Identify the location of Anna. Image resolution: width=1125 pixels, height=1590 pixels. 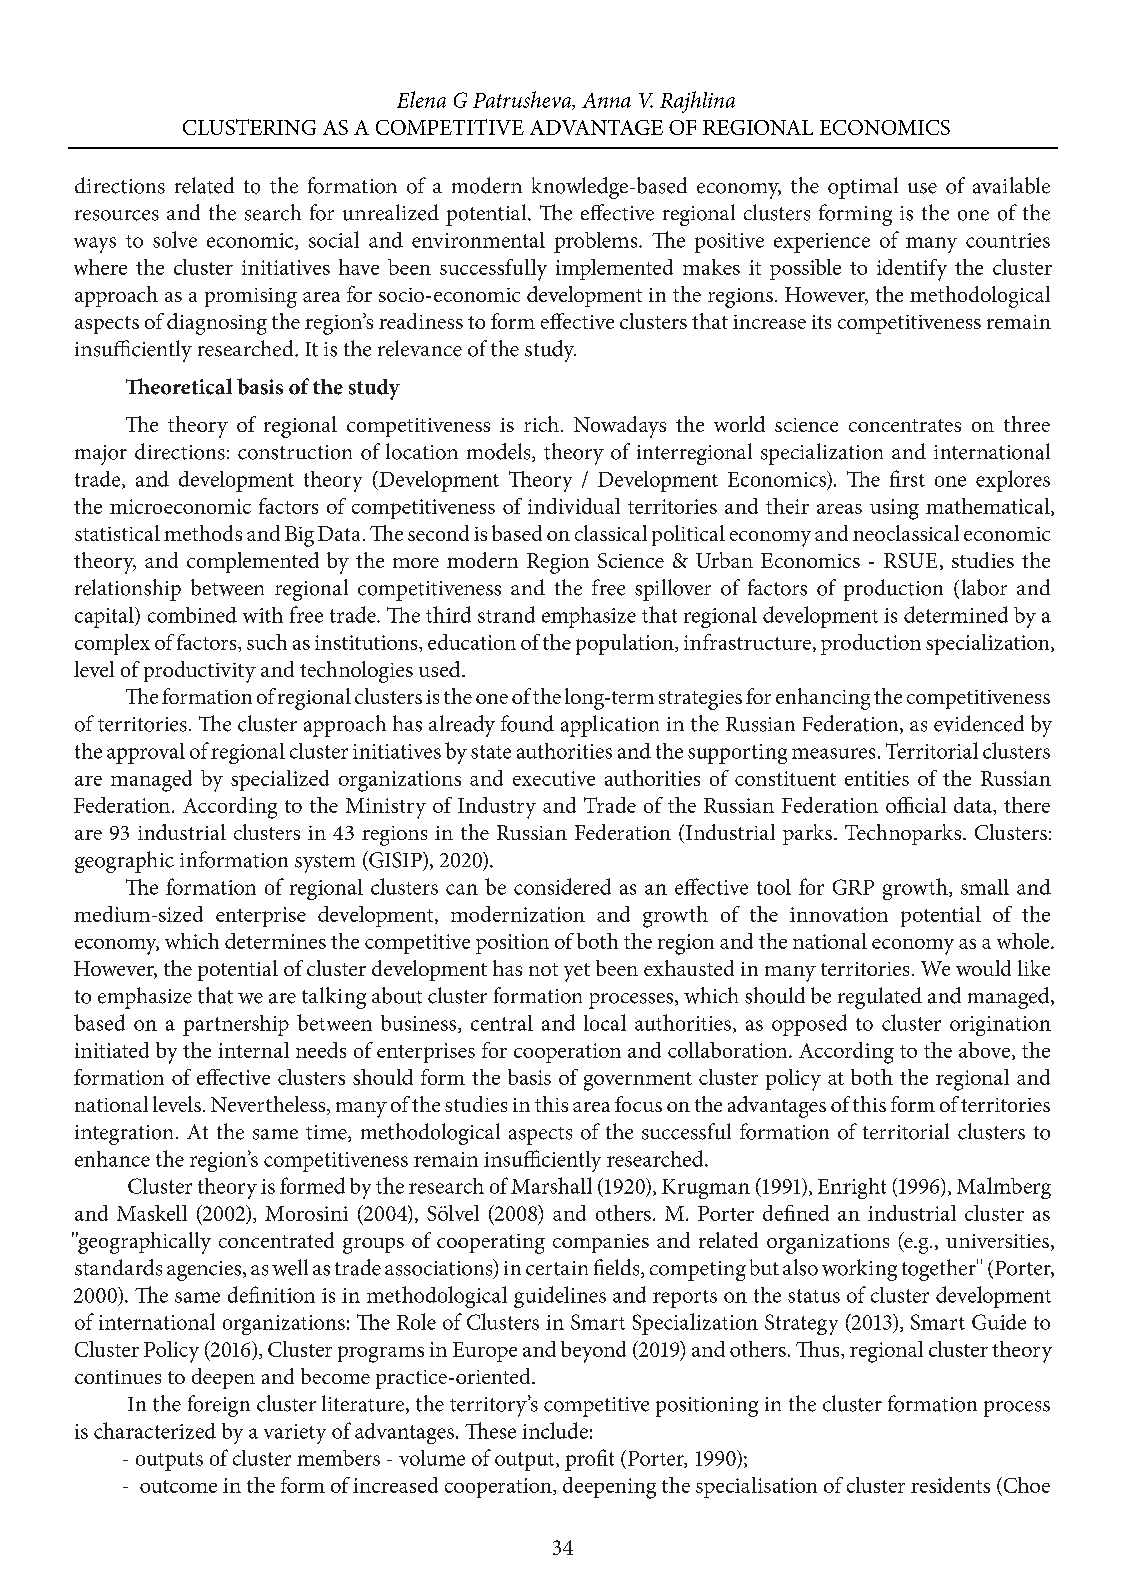
(606, 100).
